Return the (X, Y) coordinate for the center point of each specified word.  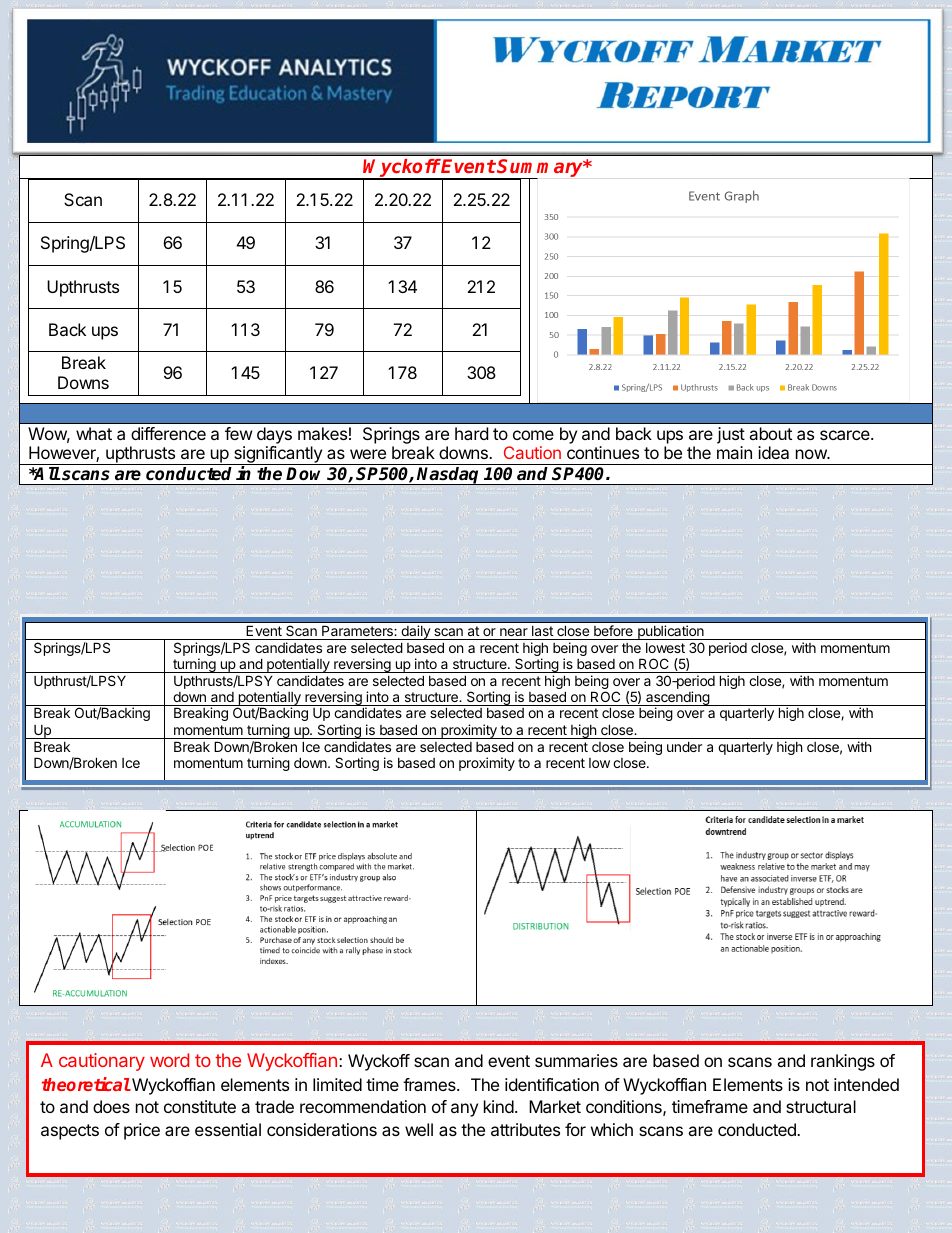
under (684, 746)
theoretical (86, 1084)
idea (773, 452)
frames (430, 1084)
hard (471, 433)
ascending (677, 699)
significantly (278, 455)
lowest (665, 648)
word (169, 1060)
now (812, 454)
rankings (843, 1062)
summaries (576, 1060)
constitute (200, 1106)
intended (866, 1084)
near (514, 632)
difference (168, 433)
